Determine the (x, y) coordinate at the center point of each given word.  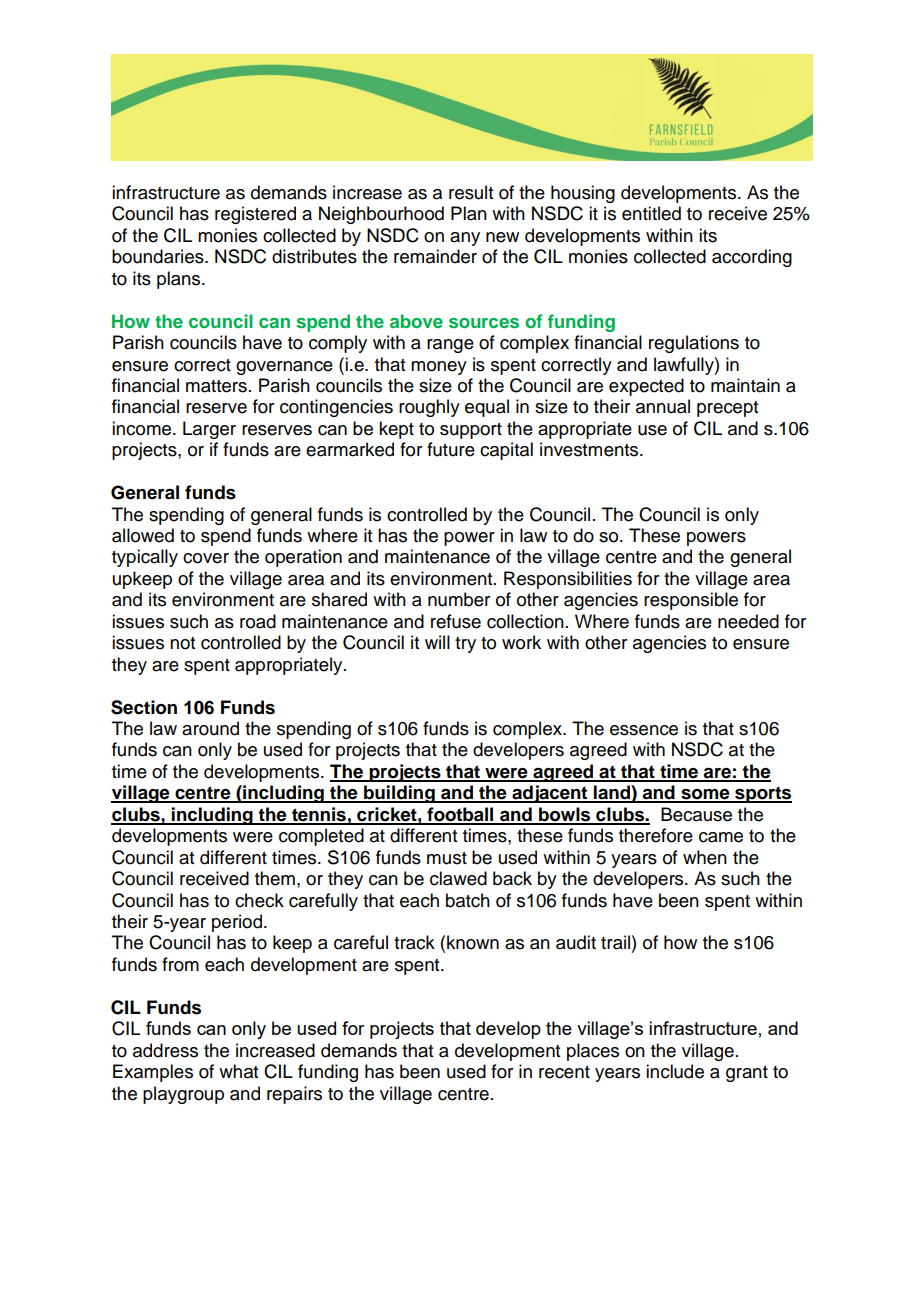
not (182, 643)
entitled (651, 213)
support (471, 431)
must (447, 858)
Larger (209, 430)
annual (663, 406)
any (465, 239)
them (275, 878)
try (465, 645)
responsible (691, 601)
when (705, 857)
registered (255, 215)
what (238, 1071)
